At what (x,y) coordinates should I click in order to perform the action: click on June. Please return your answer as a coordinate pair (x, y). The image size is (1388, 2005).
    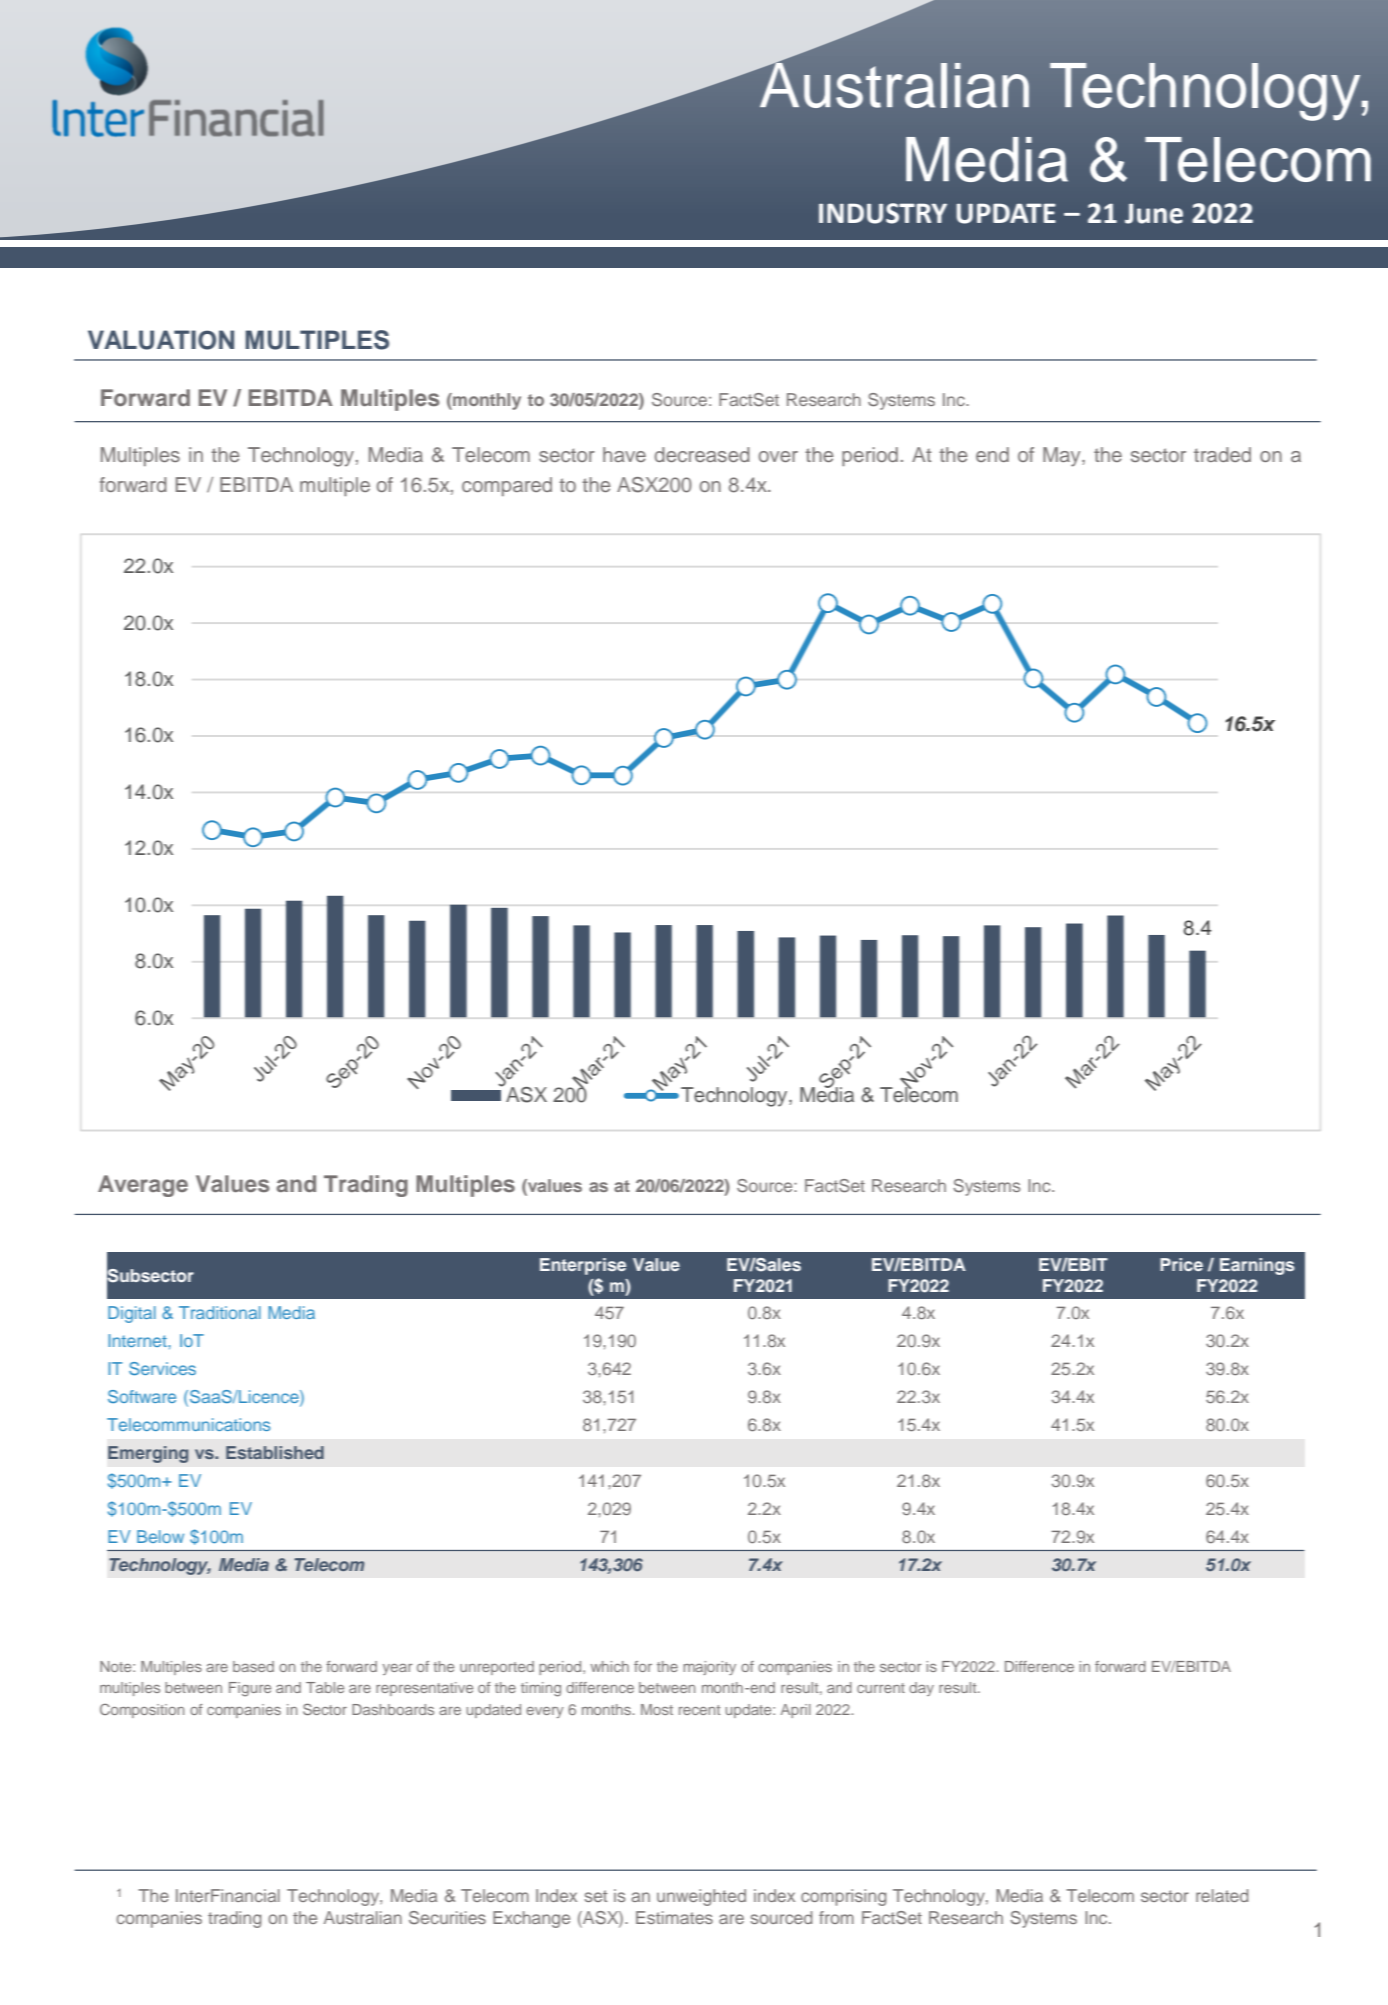
    Looking at the image, I should click on (1154, 213).
